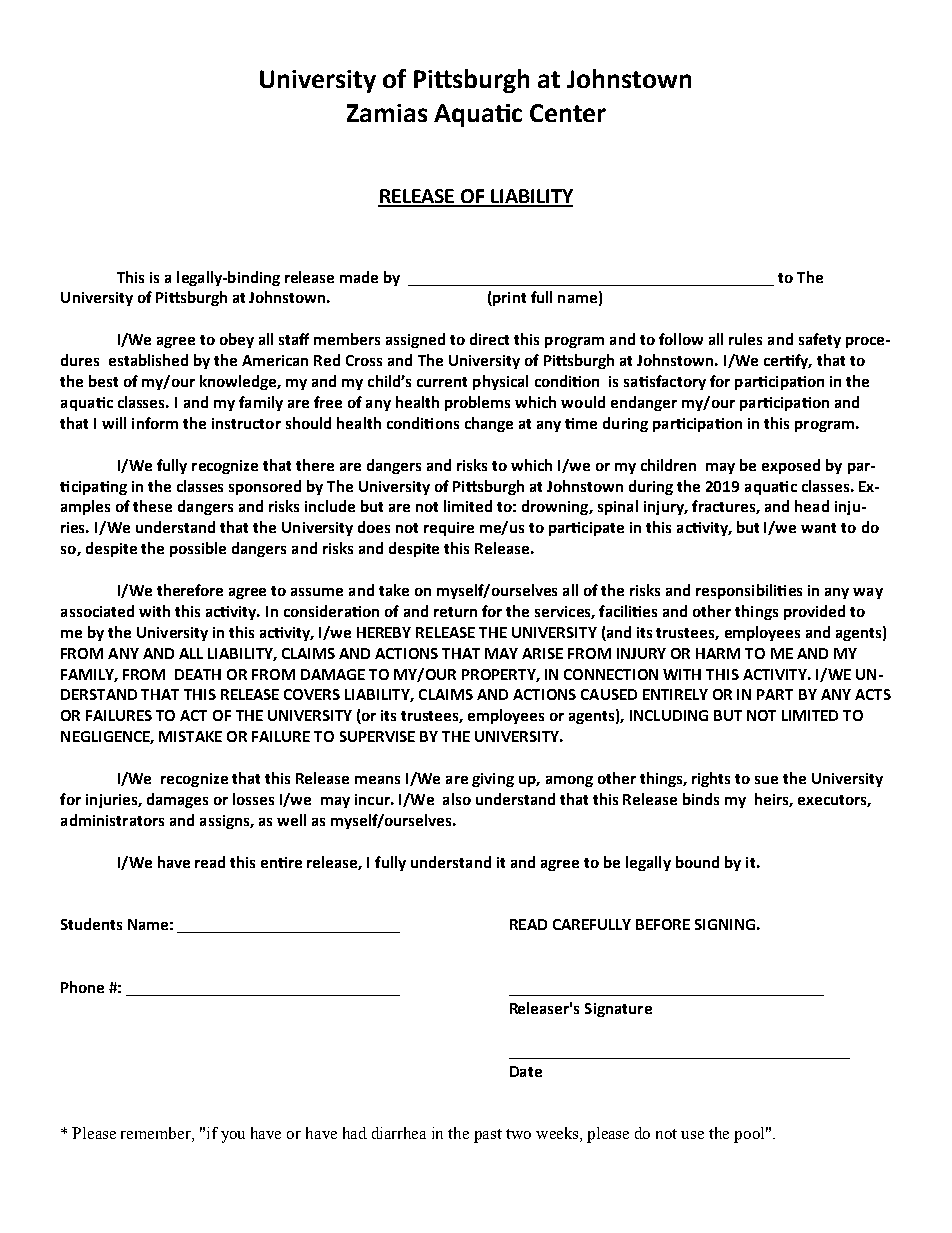 The width and height of the image is (952, 1233). What do you see at coordinates (253, 799) in the image?
I see `losses` at bounding box center [253, 799].
